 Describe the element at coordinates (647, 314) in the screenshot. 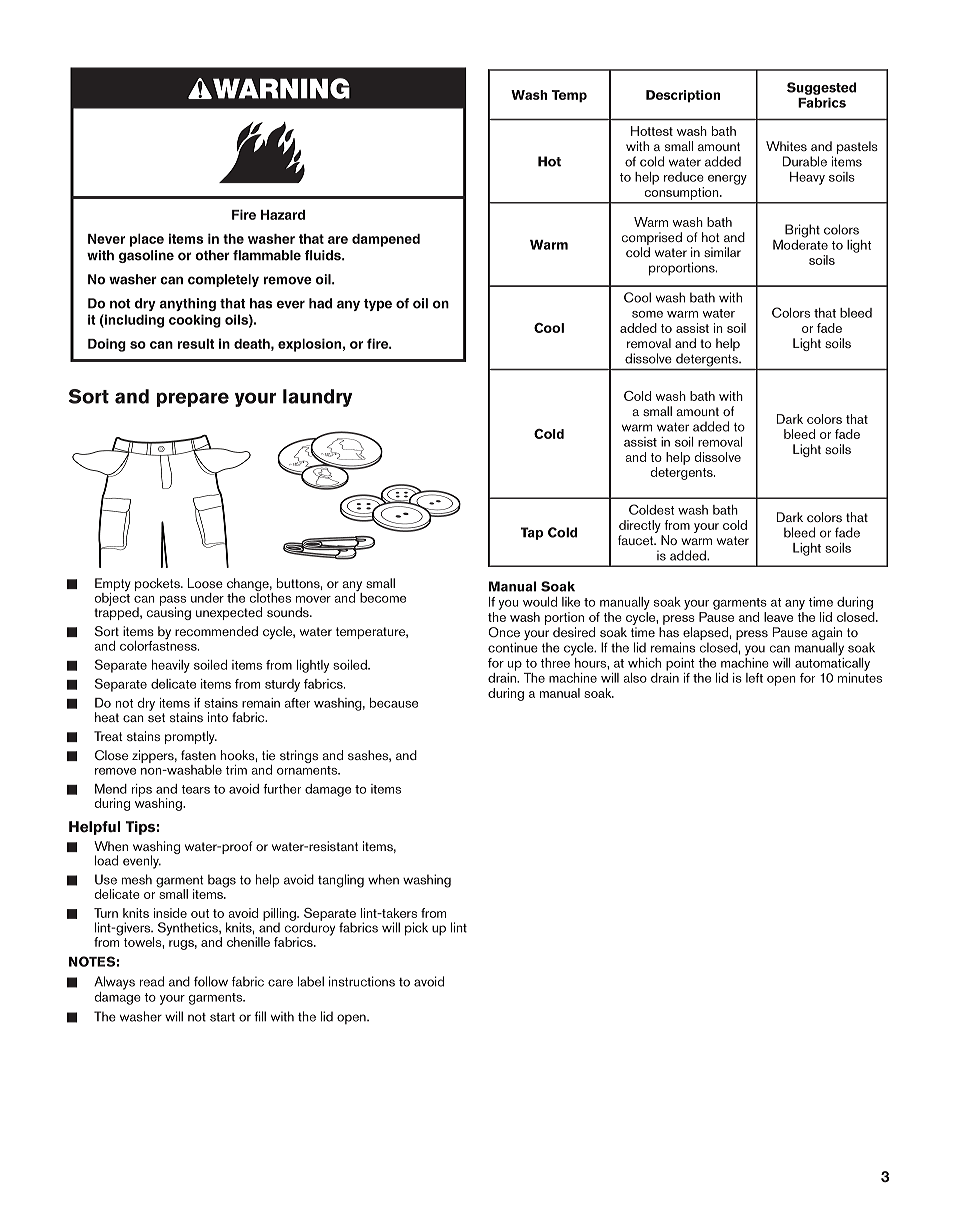

I see `some` at that location.
